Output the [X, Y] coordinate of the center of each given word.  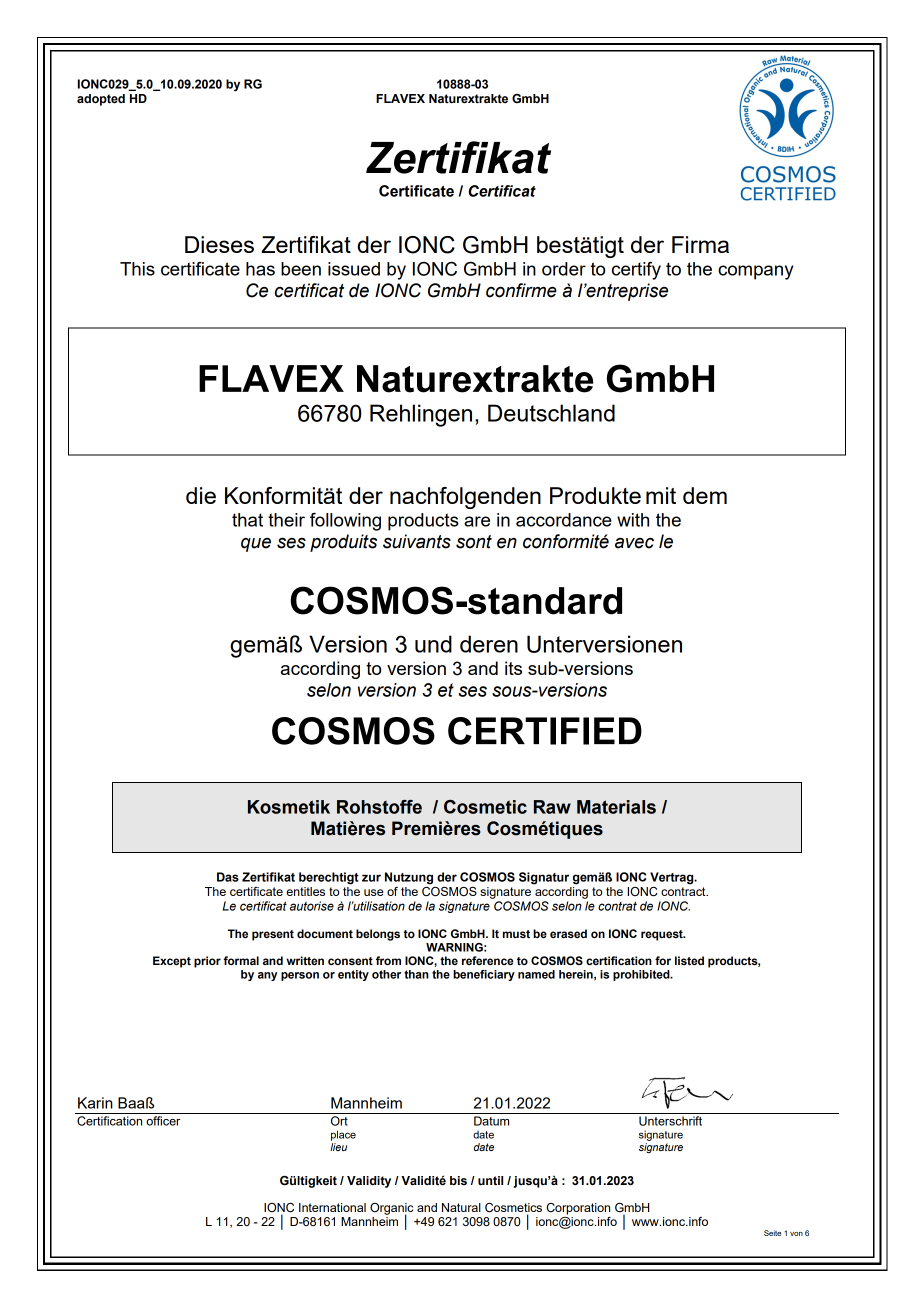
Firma [700, 244]
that [247, 520]
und [433, 644]
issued [354, 269]
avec [634, 543]
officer [163, 1121]
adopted [101, 100]
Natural [461, 1207]
